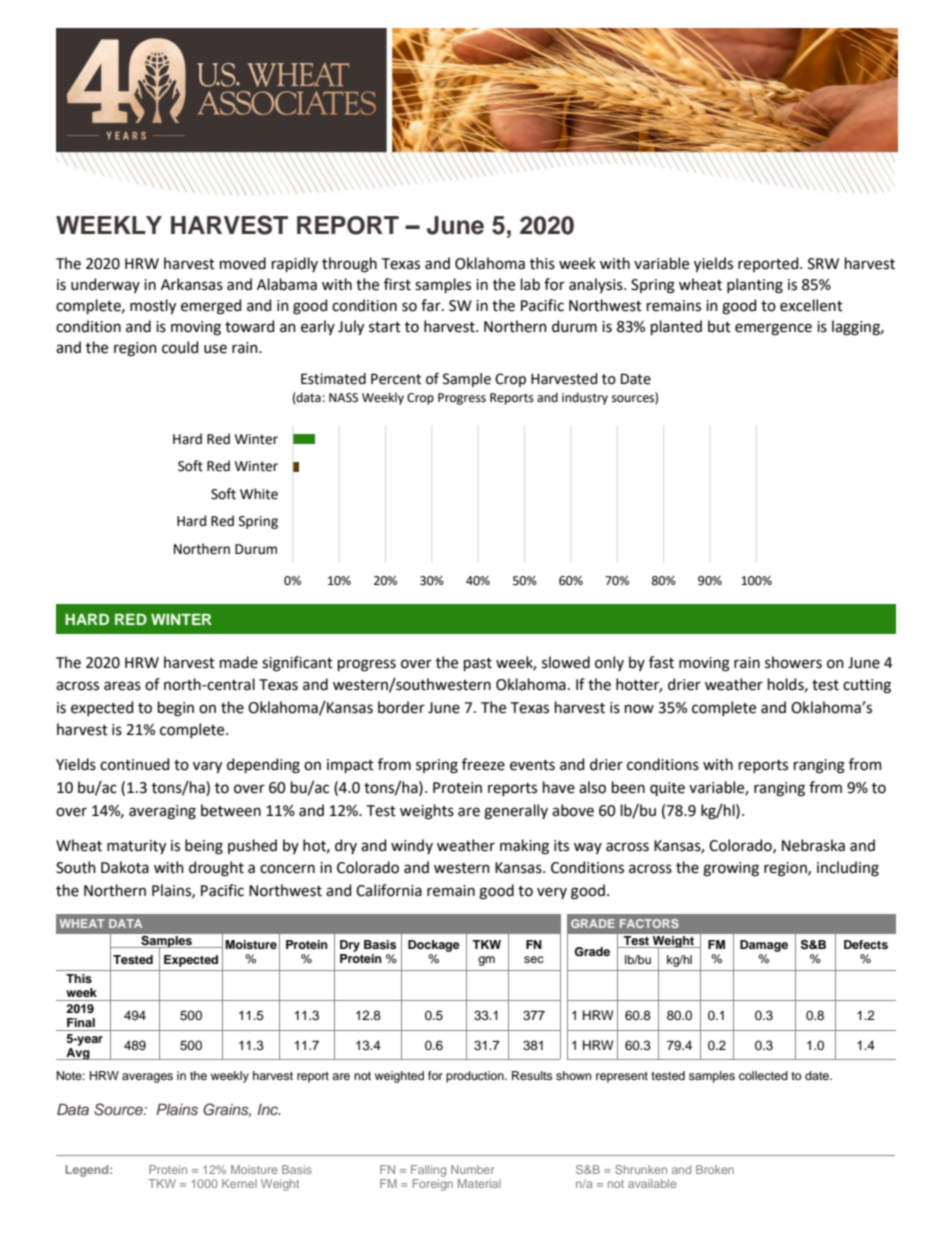 The width and height of the screenshot is (952, 1233). I want to click on planting, so click(755, 286).
